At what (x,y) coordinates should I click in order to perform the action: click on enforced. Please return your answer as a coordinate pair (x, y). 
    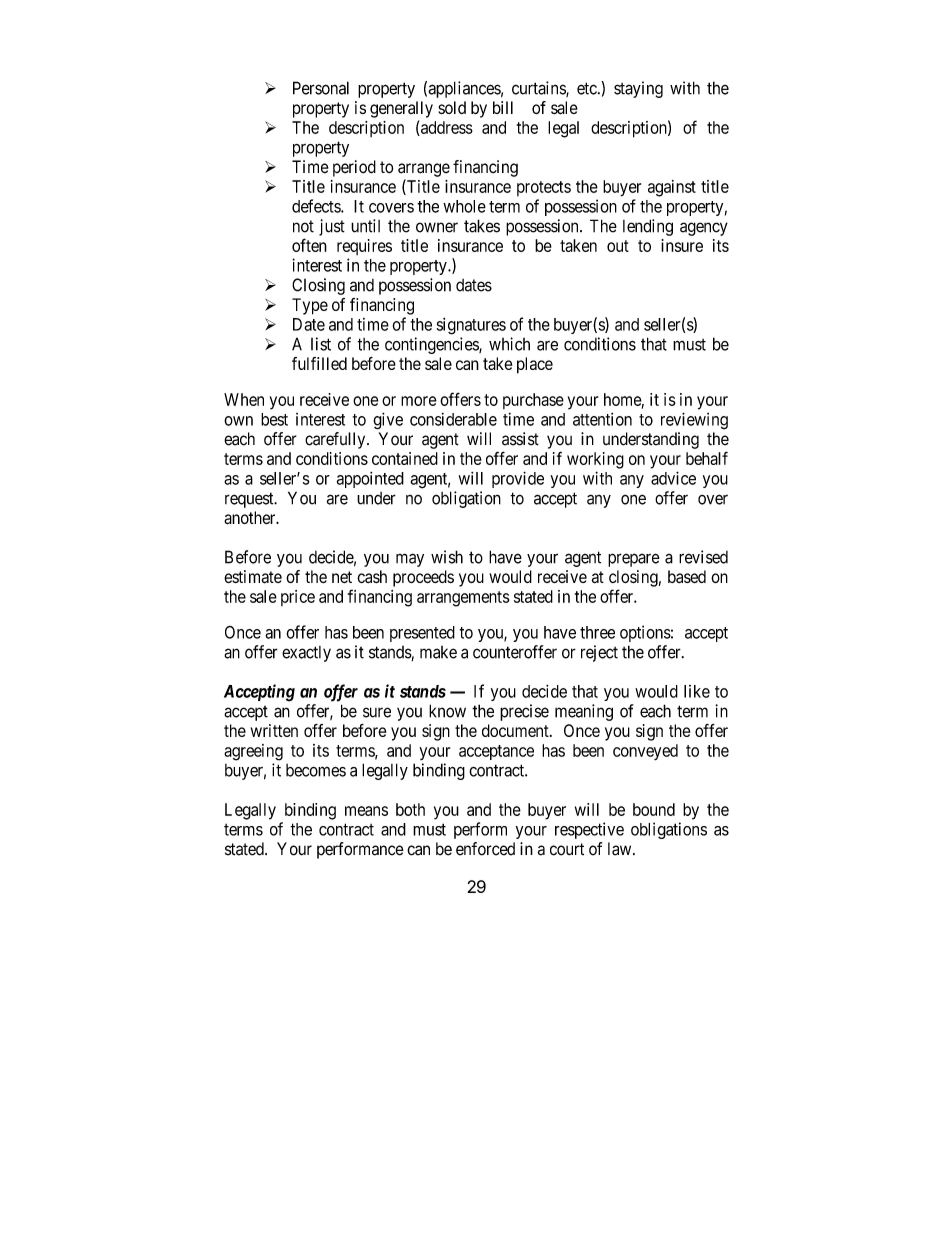
    Looking at the image, I should click on (485, 849).
